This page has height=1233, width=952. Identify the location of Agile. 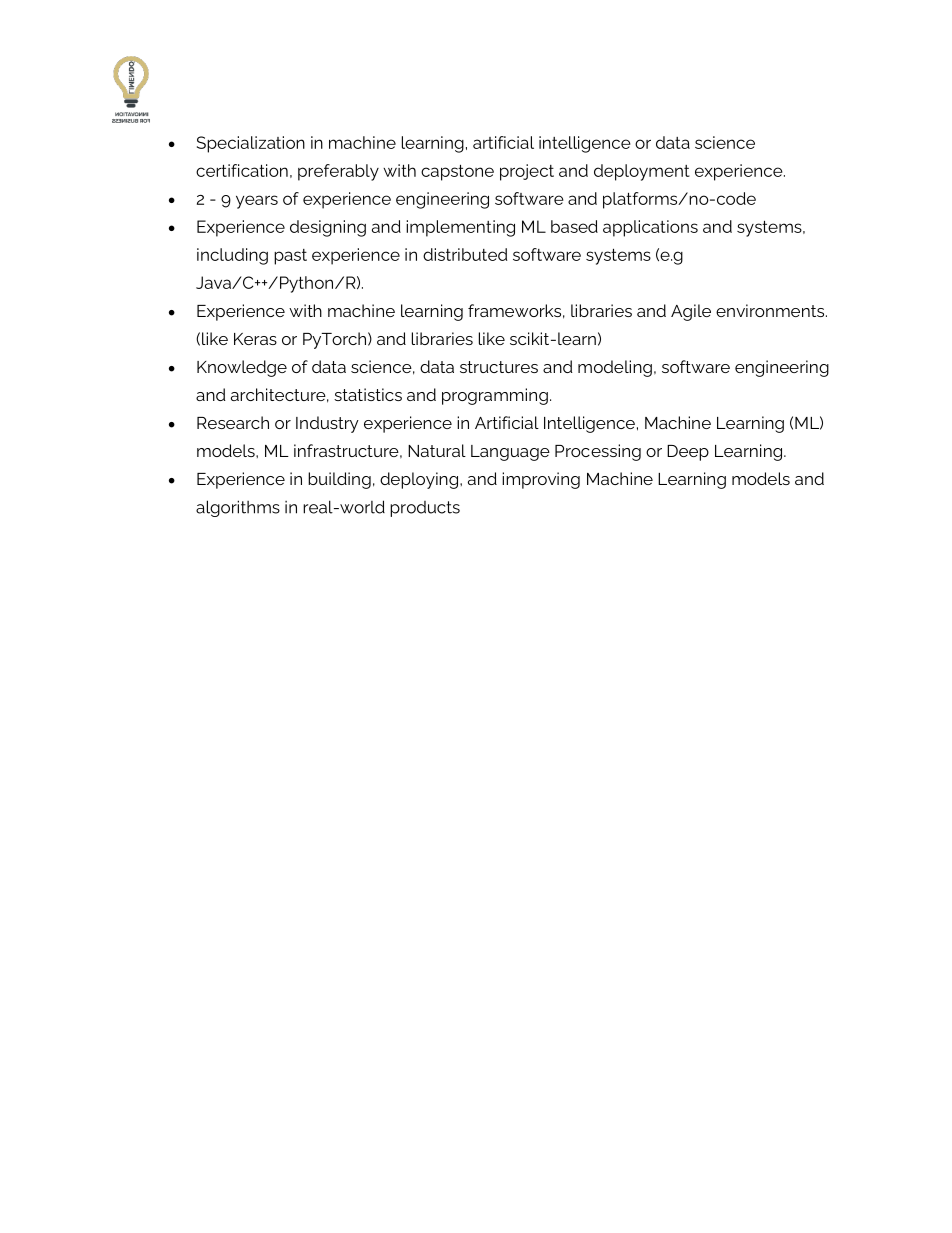
(691, 312).
